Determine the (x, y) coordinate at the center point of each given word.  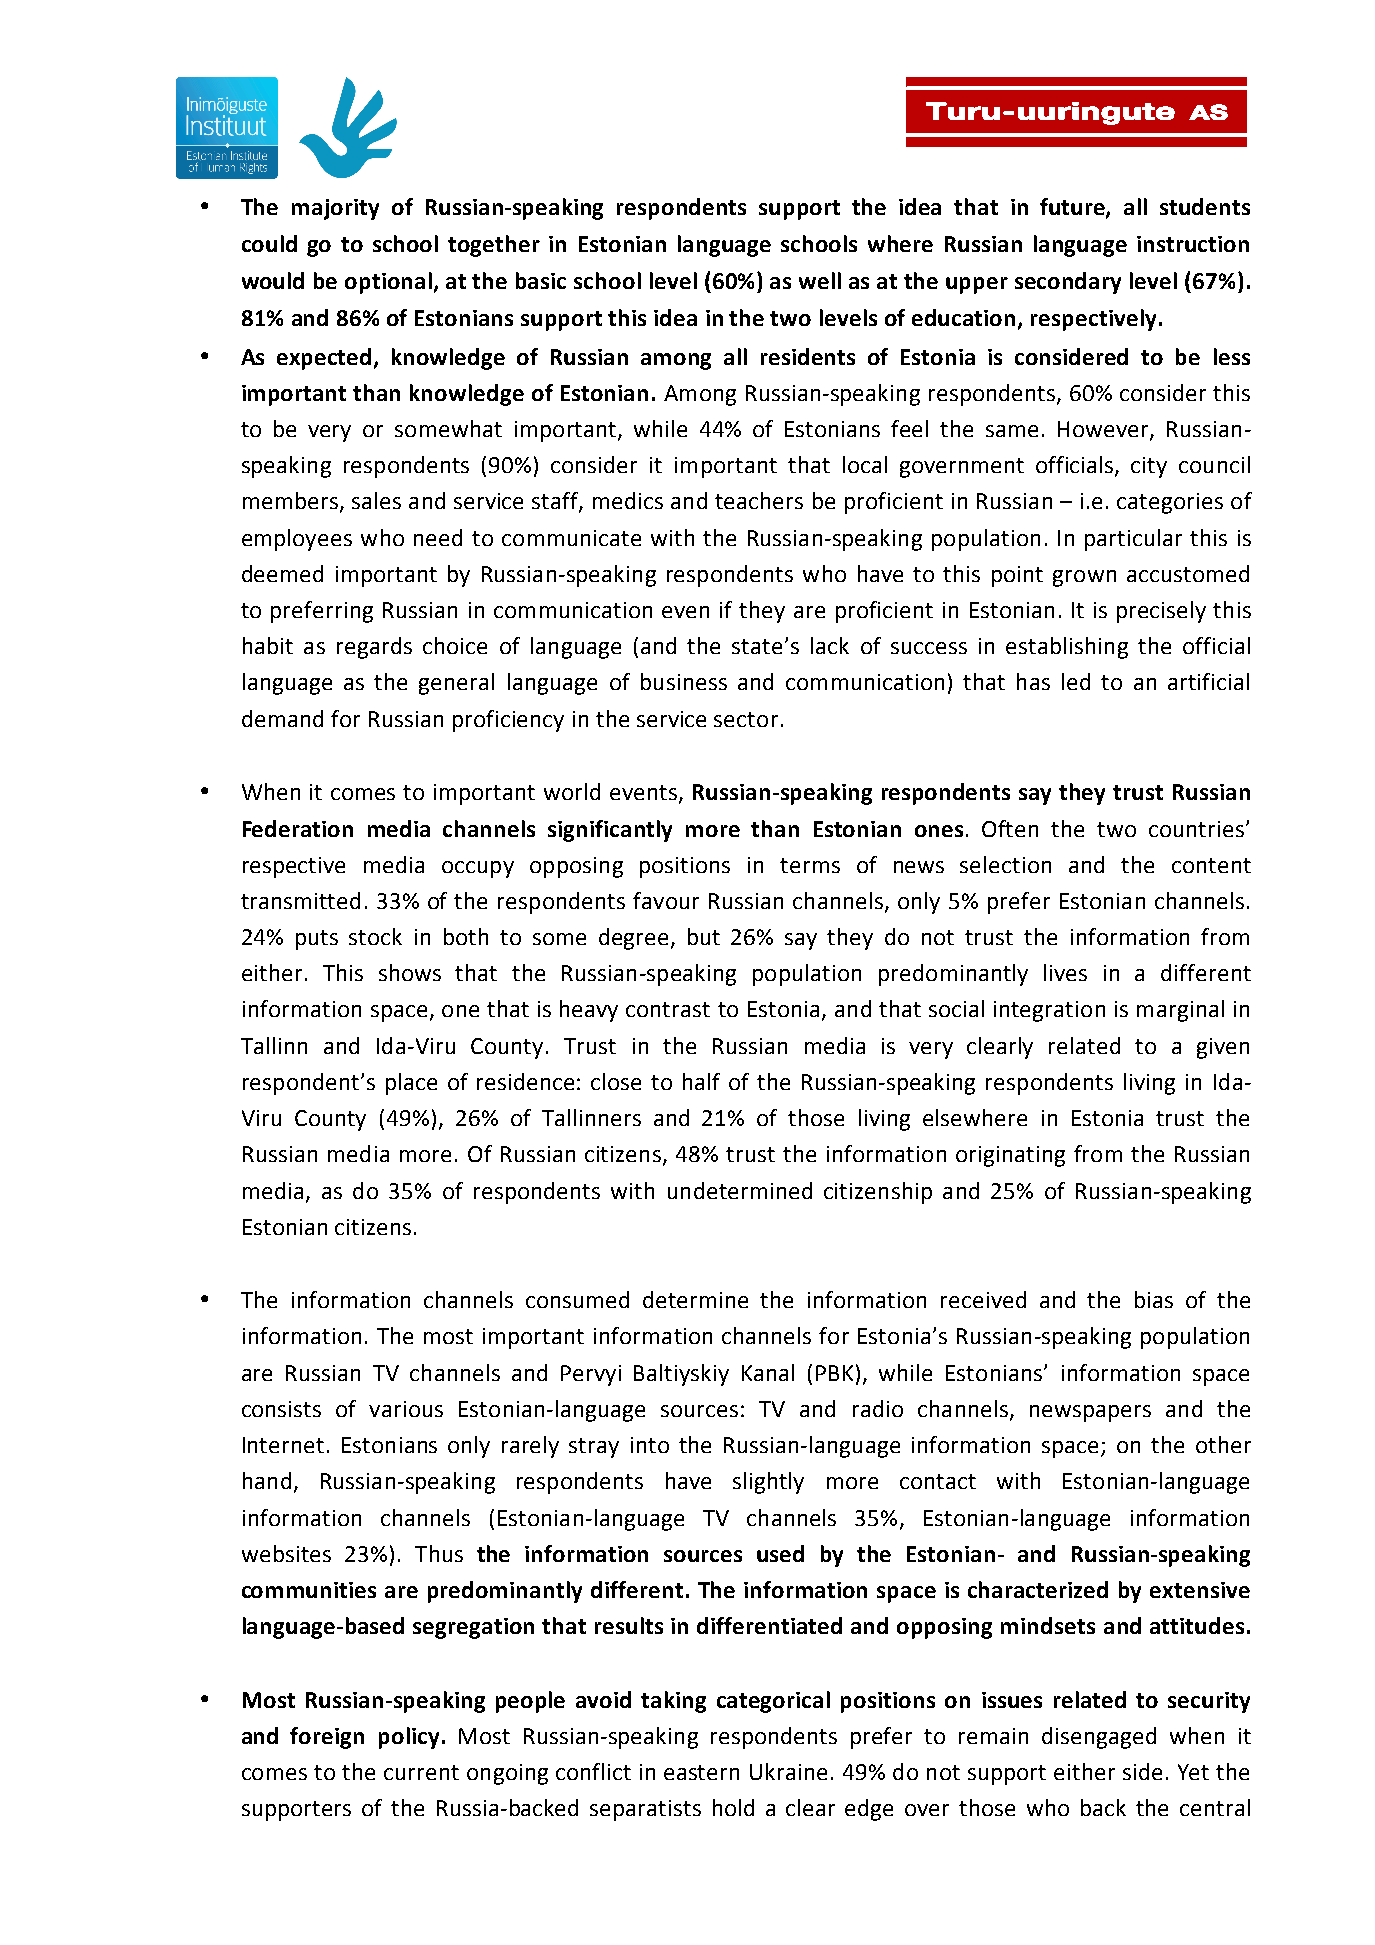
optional (390, 283)
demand (282, 718)
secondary (1068, 283)
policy (409, 1738)
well (820, 280)
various (406, 1409)
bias (1154, 1299)
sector (746, 719)
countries (1196, 829)
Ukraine (788, 1771)
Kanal (768, 1372)
